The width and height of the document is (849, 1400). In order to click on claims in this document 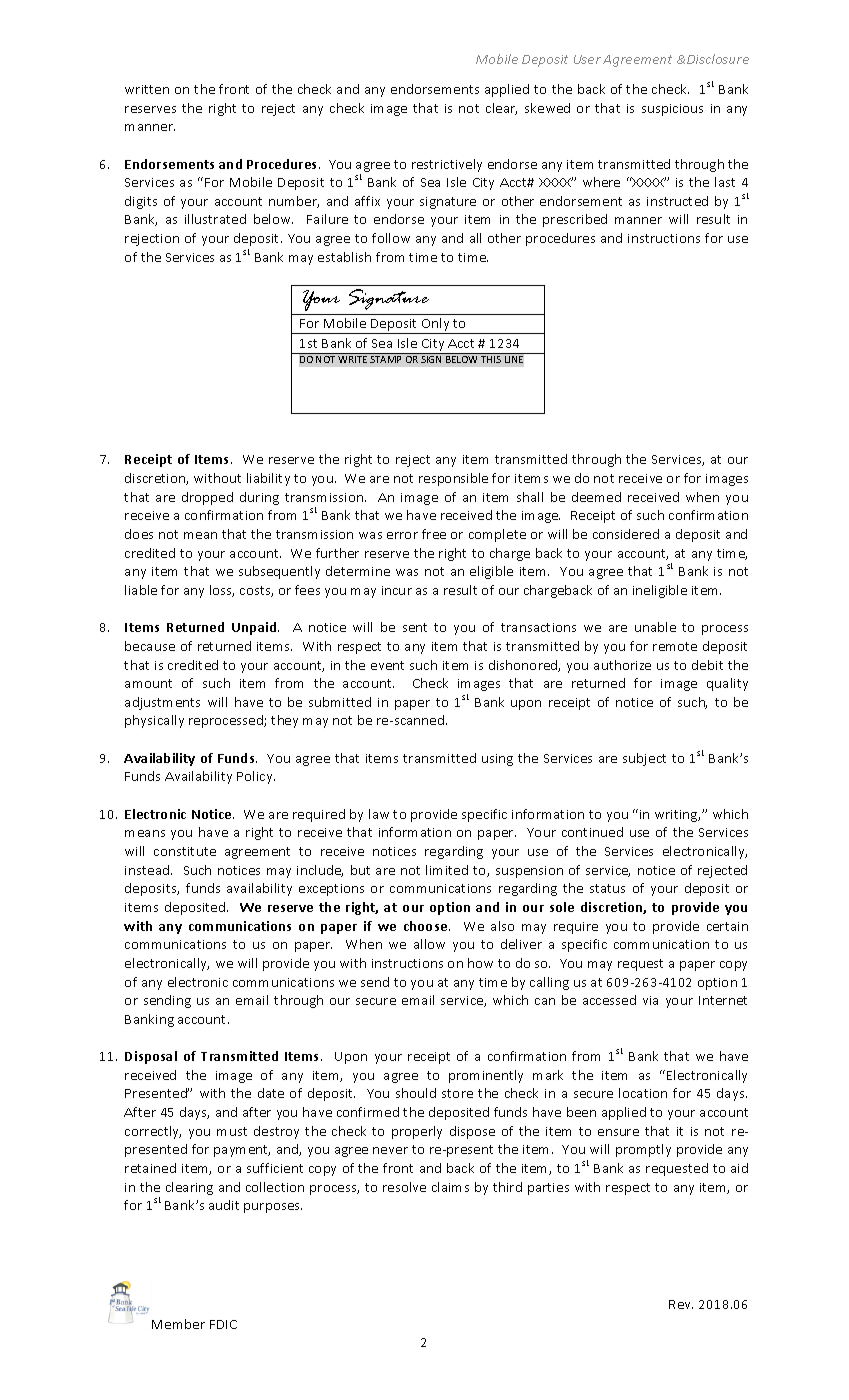, I will do `click(450, 1187)`.
